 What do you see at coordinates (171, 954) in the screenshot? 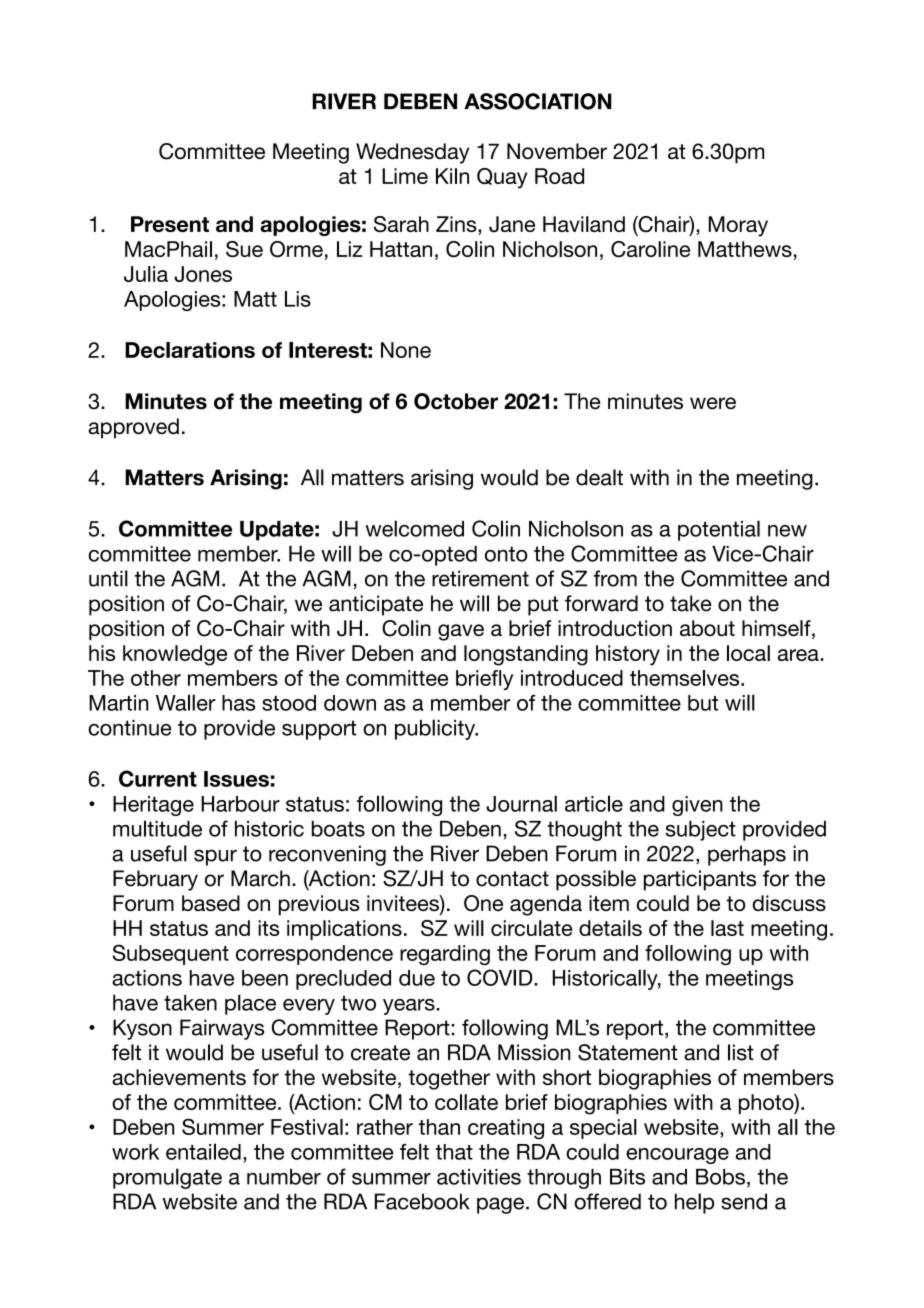
I see `Subsequent` at bounding box center [171, 954].
